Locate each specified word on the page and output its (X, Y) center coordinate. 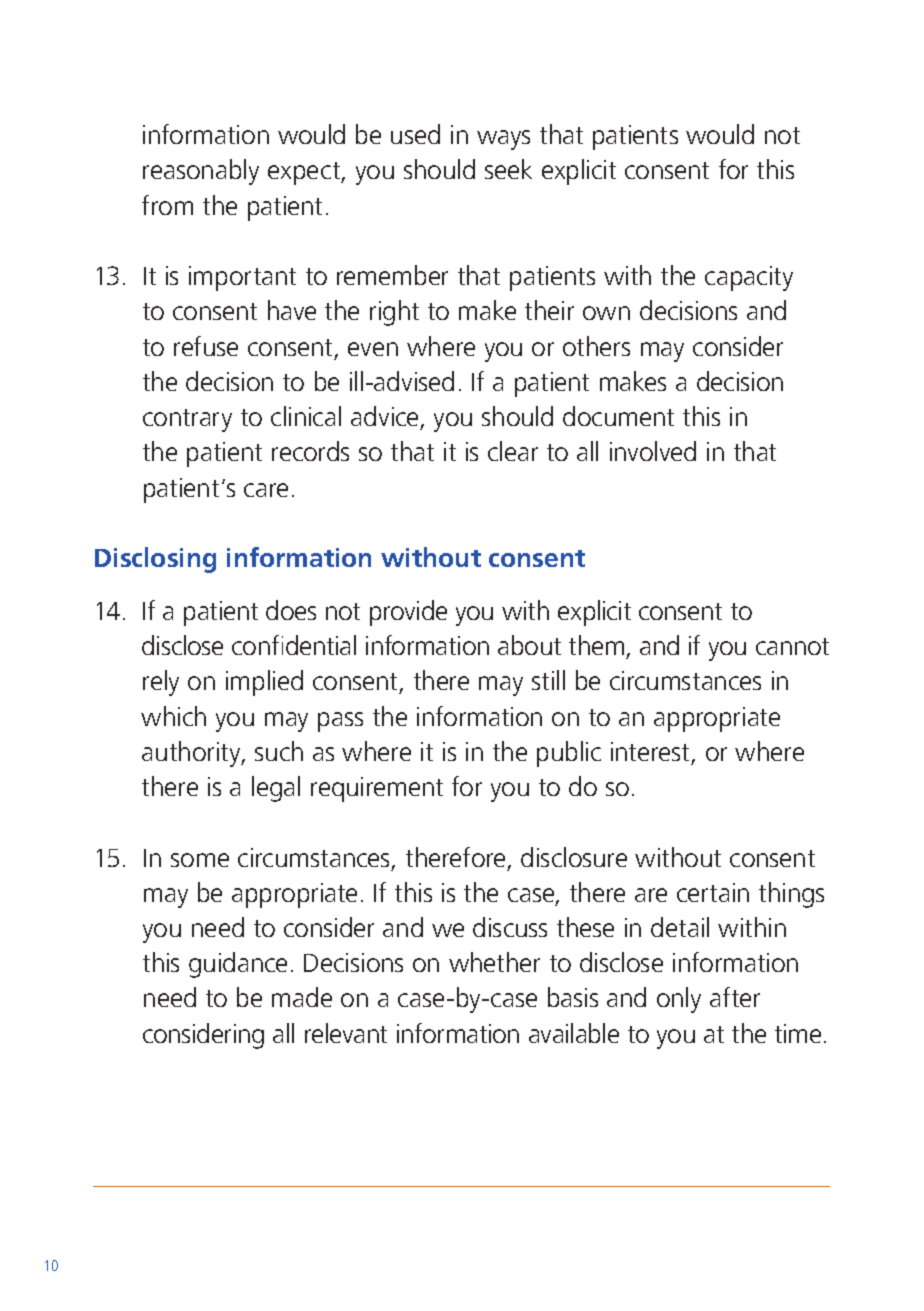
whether (494, 962)
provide (408, 613)
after (735, 997)
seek (508, 169)
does (291, 610)
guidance (238, 965)
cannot (792, 646)
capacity (749, 278)
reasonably (201, 172)
